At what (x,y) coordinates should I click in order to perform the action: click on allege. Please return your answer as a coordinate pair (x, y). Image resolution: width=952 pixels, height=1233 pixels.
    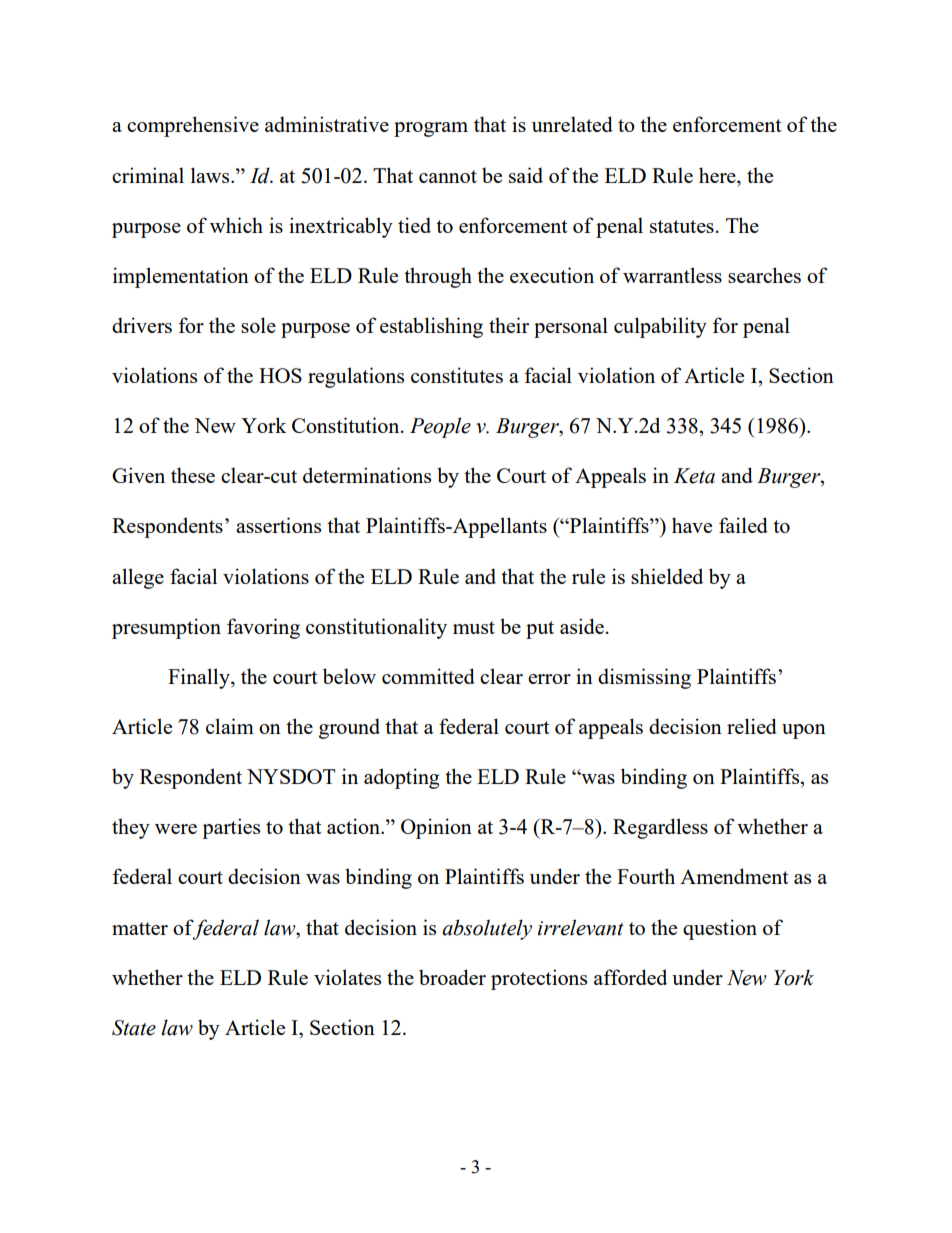
    Looking at the image, I should click on (138, 578).
